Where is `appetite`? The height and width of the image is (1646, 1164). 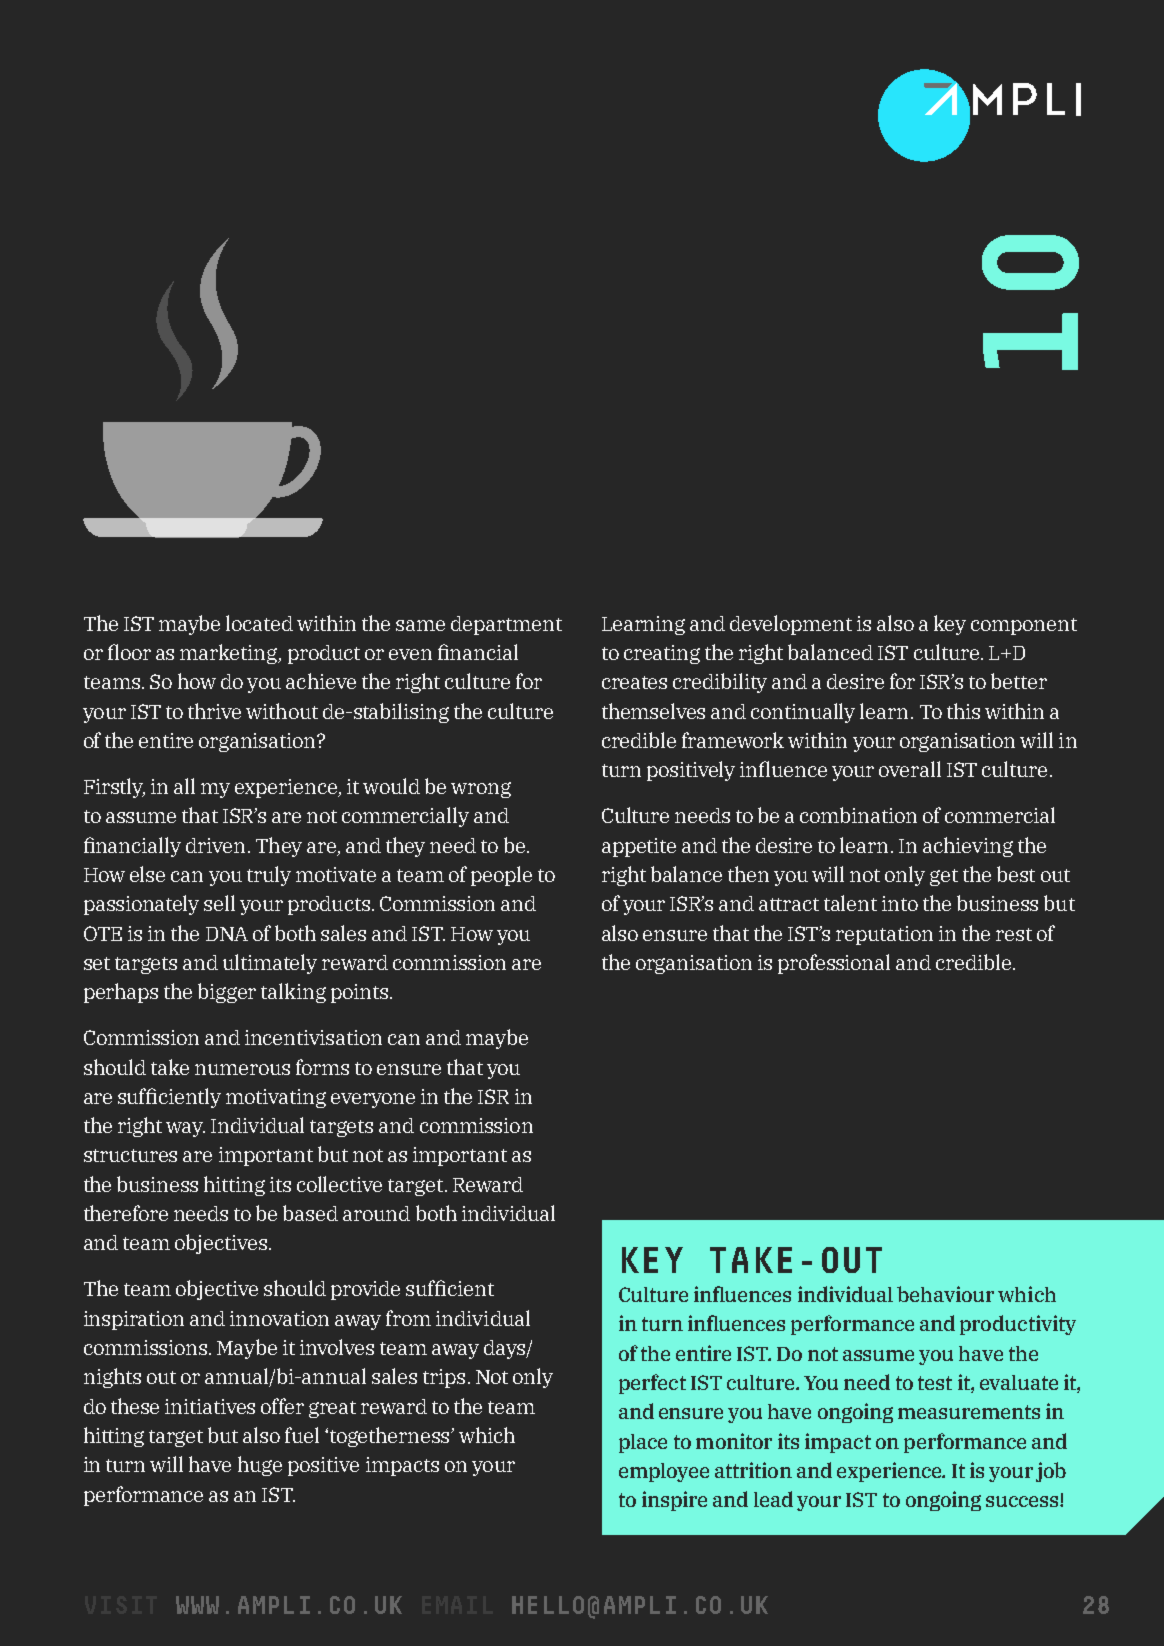 appetite is located at coordinates (639, 847).
